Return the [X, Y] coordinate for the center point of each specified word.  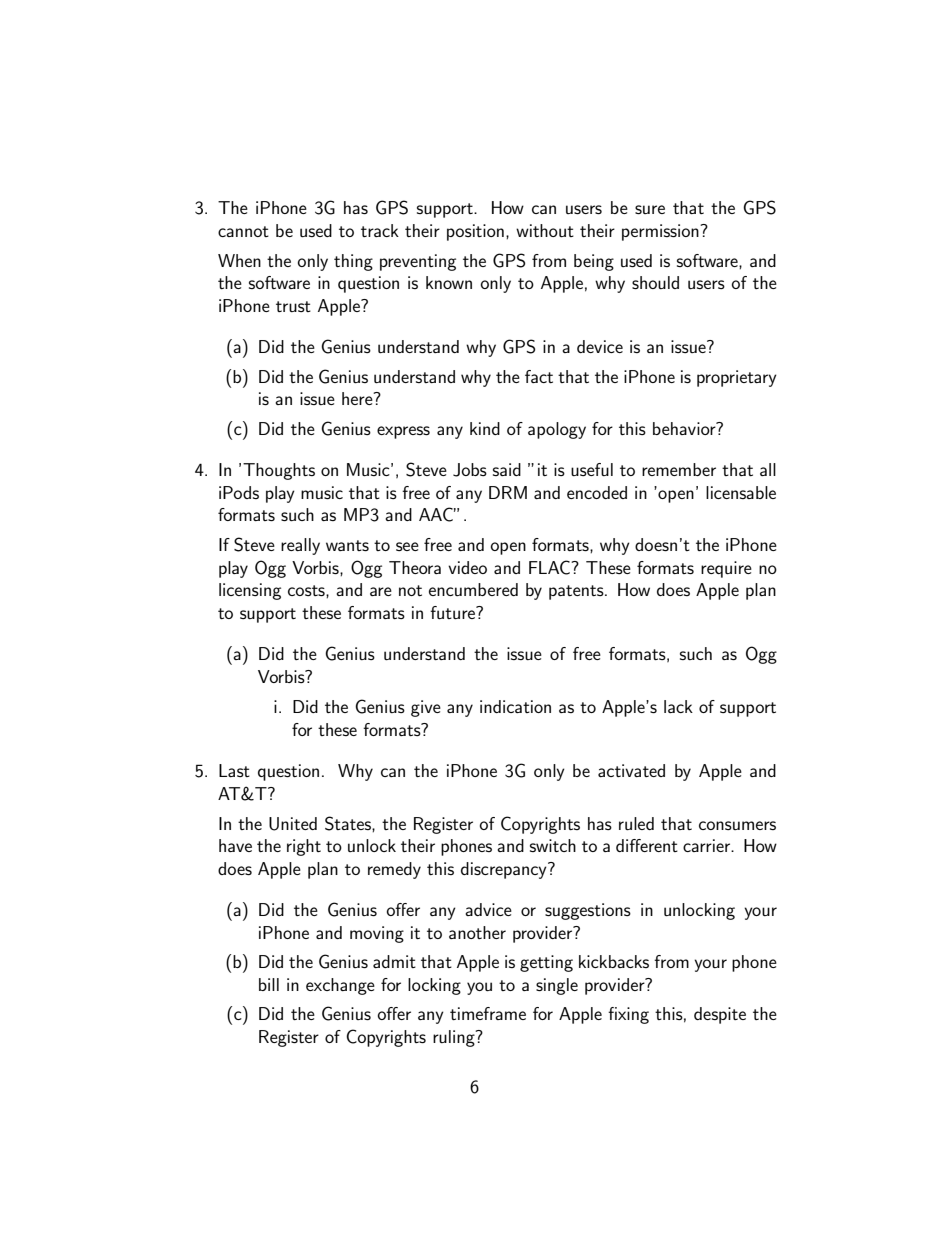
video [467, 567]
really [300, 546]
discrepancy [505, 870]
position [475, 232]
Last [234, 770]
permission [661, 232]
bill [269, 984]
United [293, 824]
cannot [243, 231]
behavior [685, 428]
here [358, 398]
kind [485, 428]
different [647, 845]
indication [515, 706]
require [726, 569]
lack [678, 706]
